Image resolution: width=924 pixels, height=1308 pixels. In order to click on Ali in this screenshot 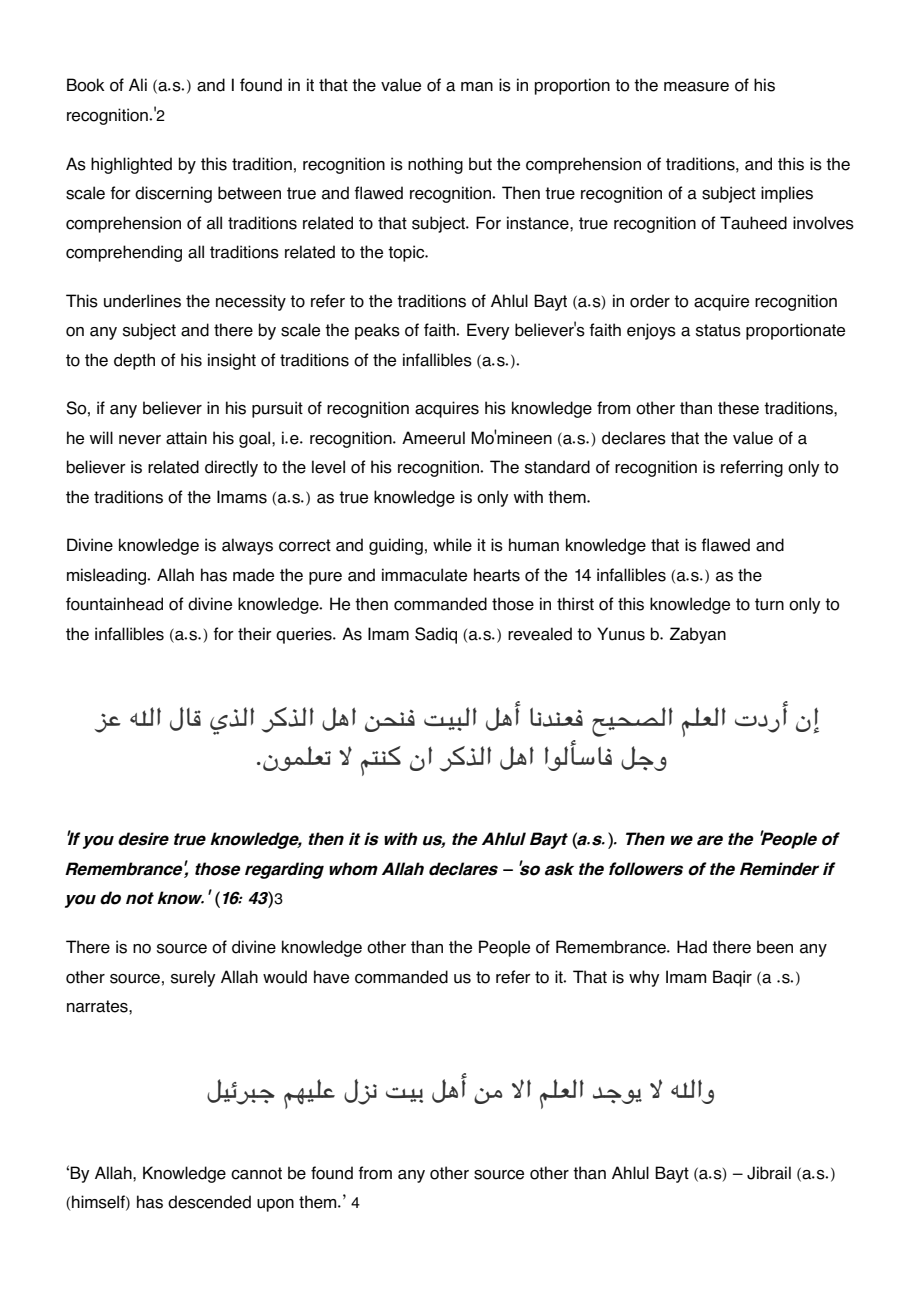, I will do `click(138, 84)`.
